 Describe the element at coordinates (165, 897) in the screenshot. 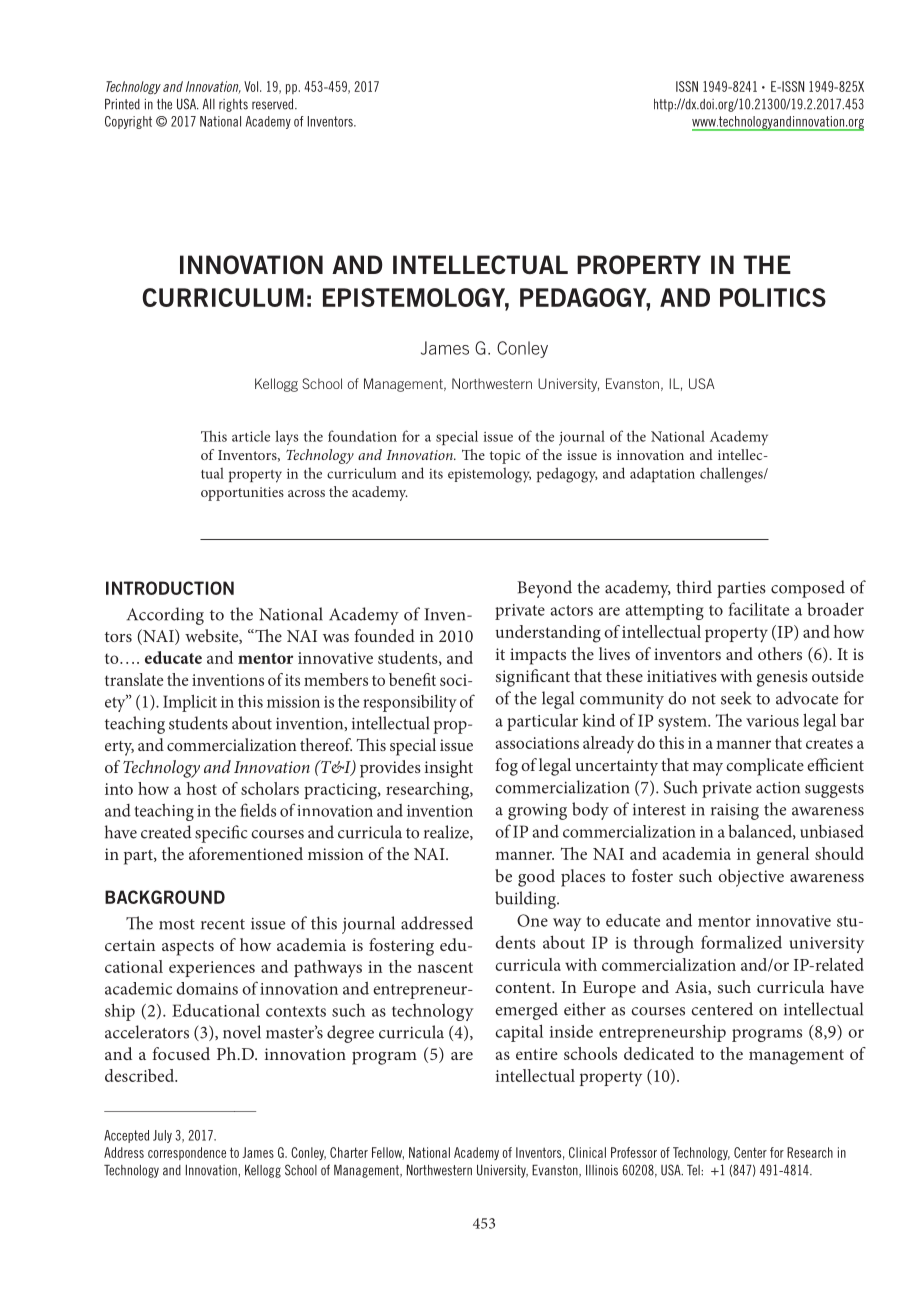

I see `BACKGROUND` at that location.
